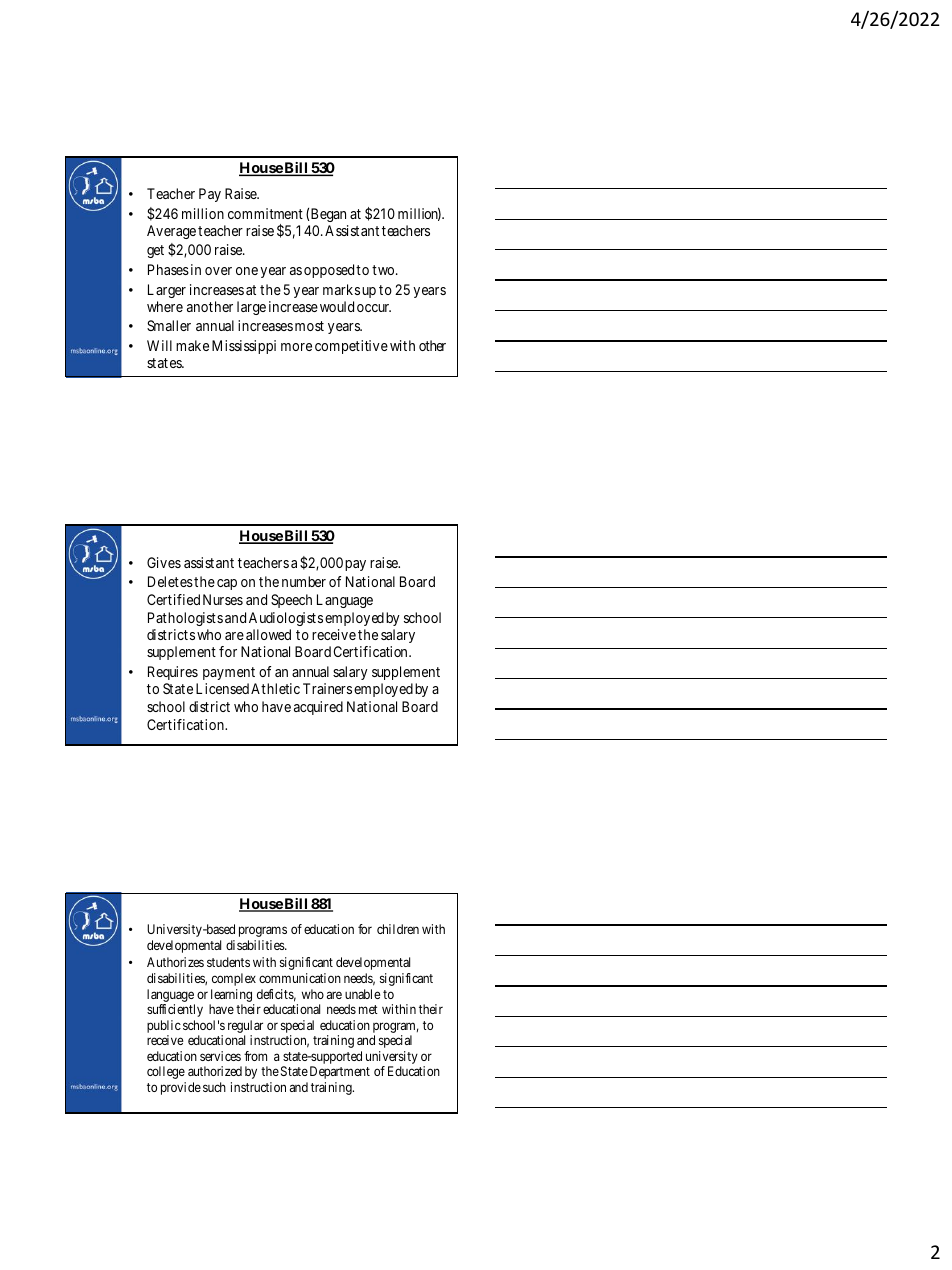 Image resolution: width=952 pixels, height=1270 pixels. Describe the element at coordinates (171, 232) in the screenshot. I see `Average` at that location.
